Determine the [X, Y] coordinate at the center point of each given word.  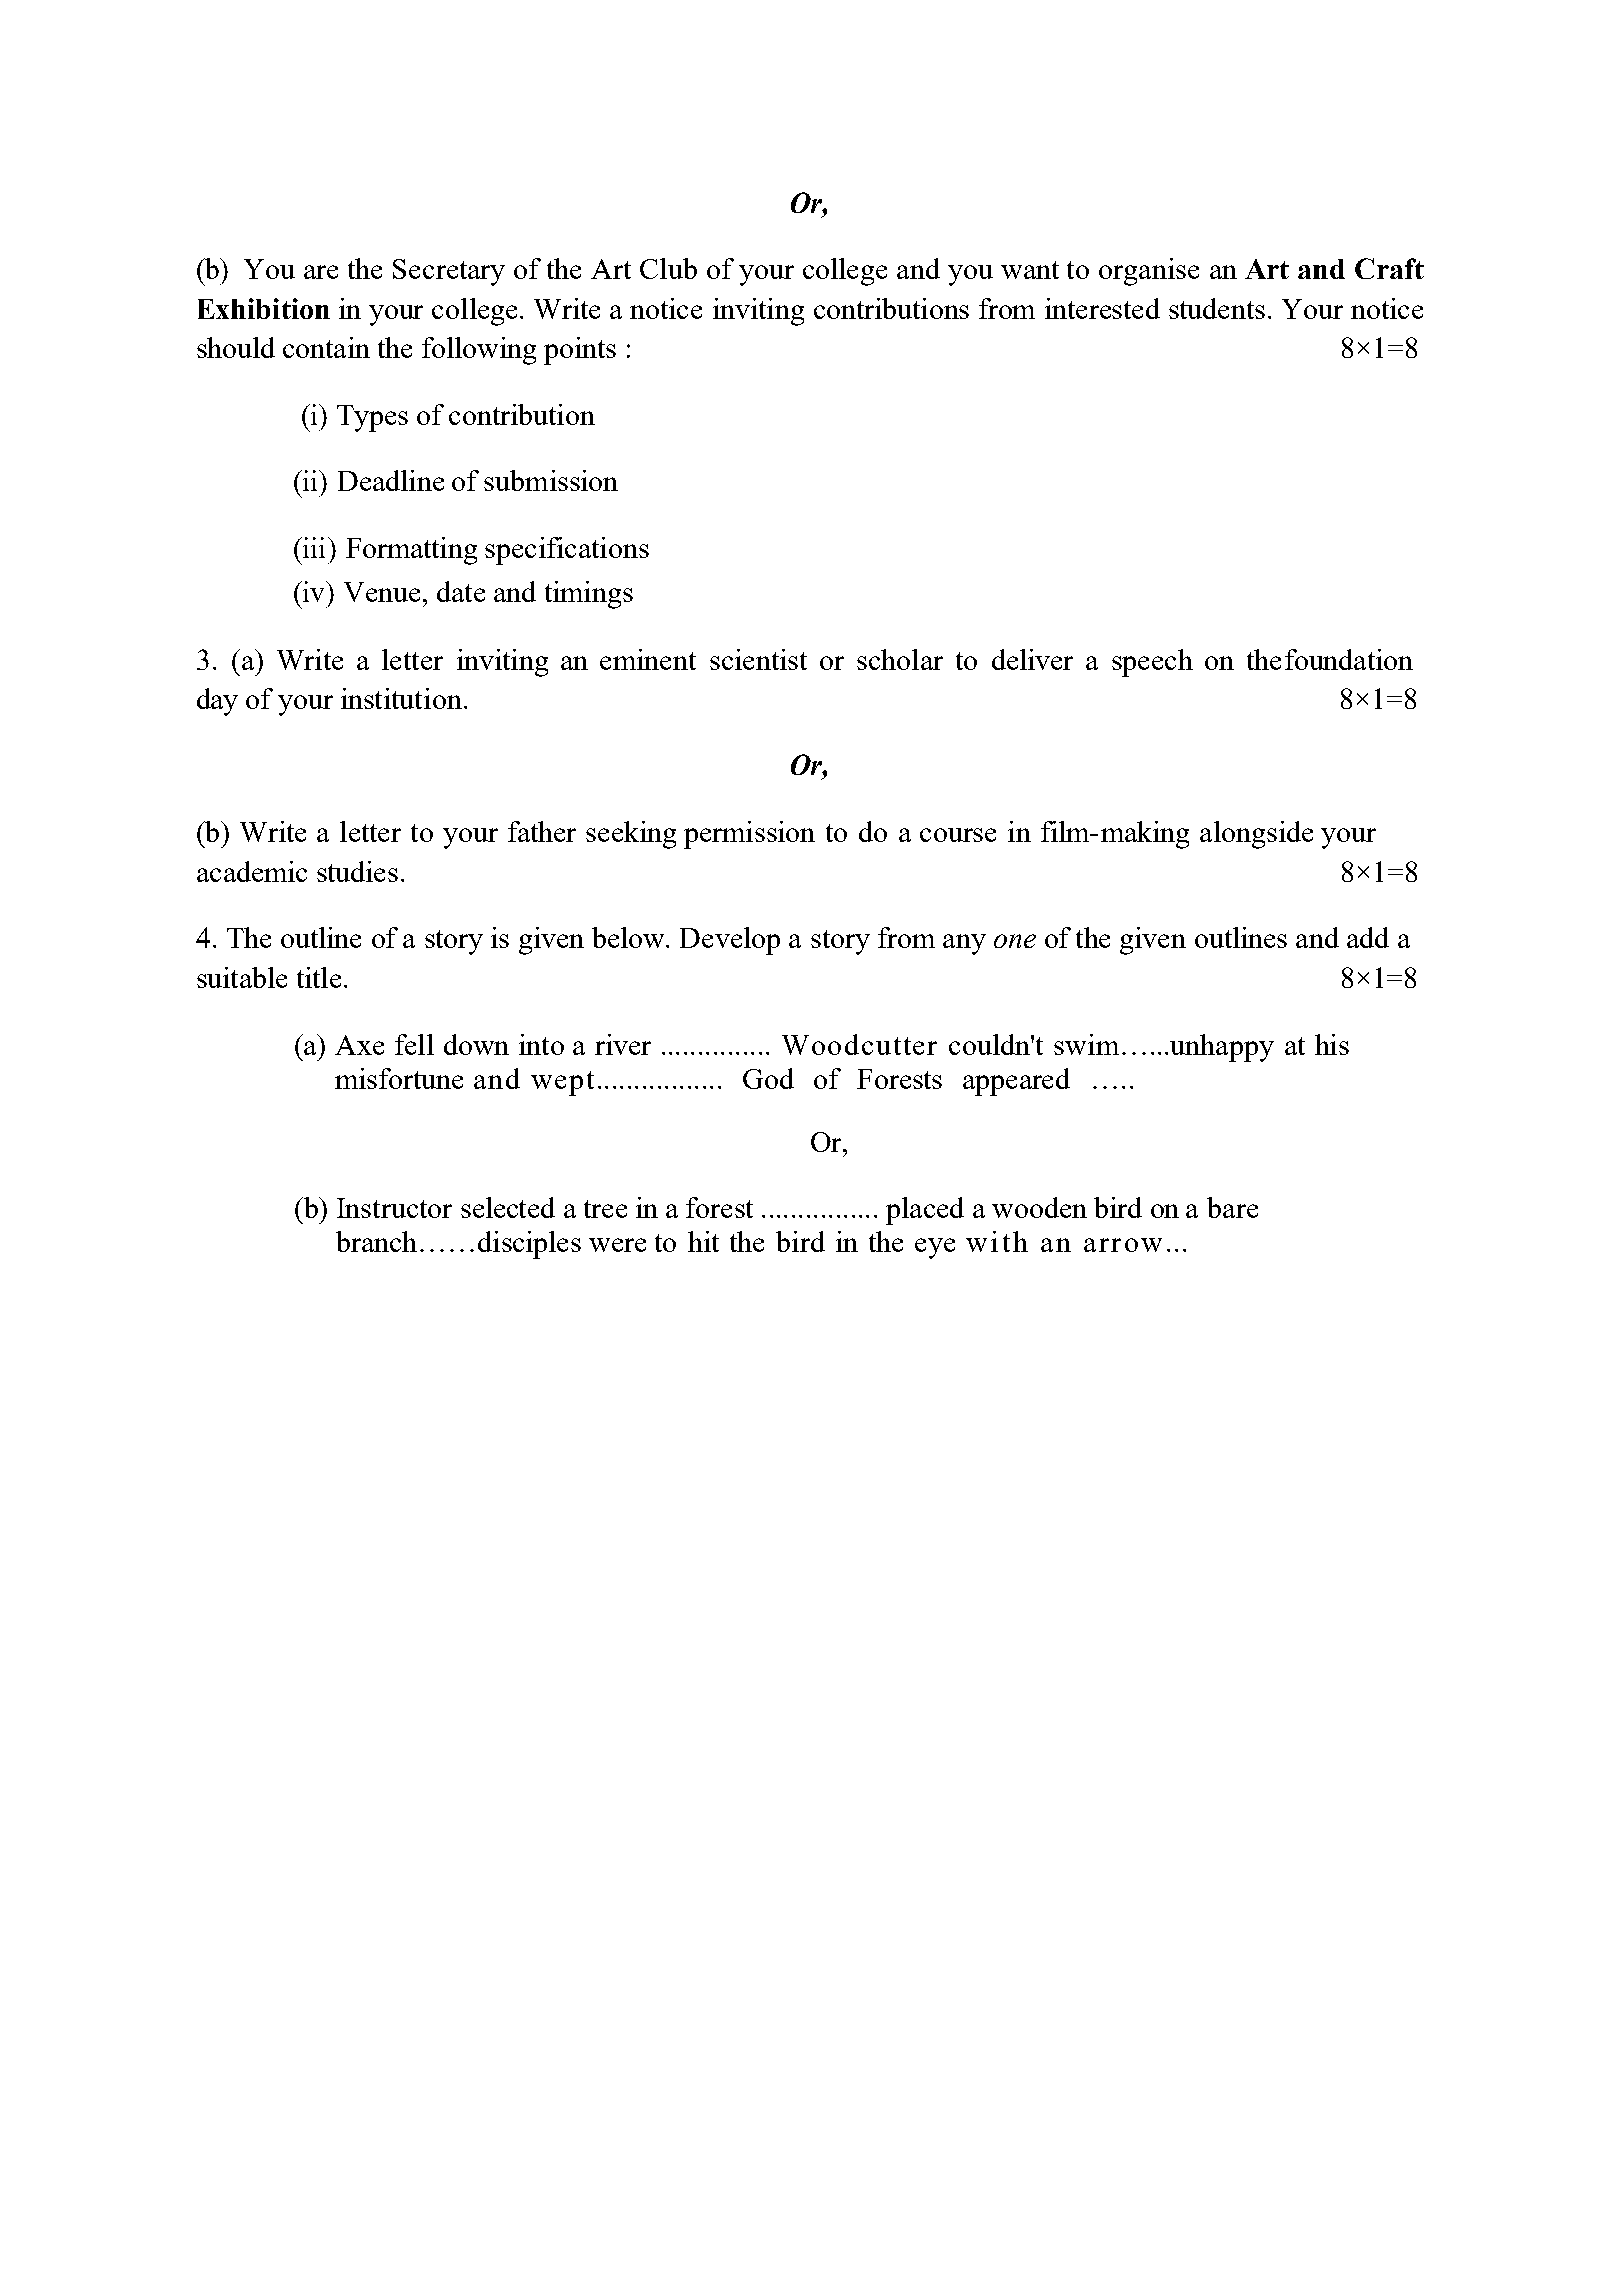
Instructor [394, 1208]
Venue [382, 592]
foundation [1349, 659]
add [1368, 937]
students [1217, 308]
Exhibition [264, 308]
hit [703, 1241]
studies [357, 871]
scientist [758, 659]
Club [668, 268]
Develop [730, 941]
